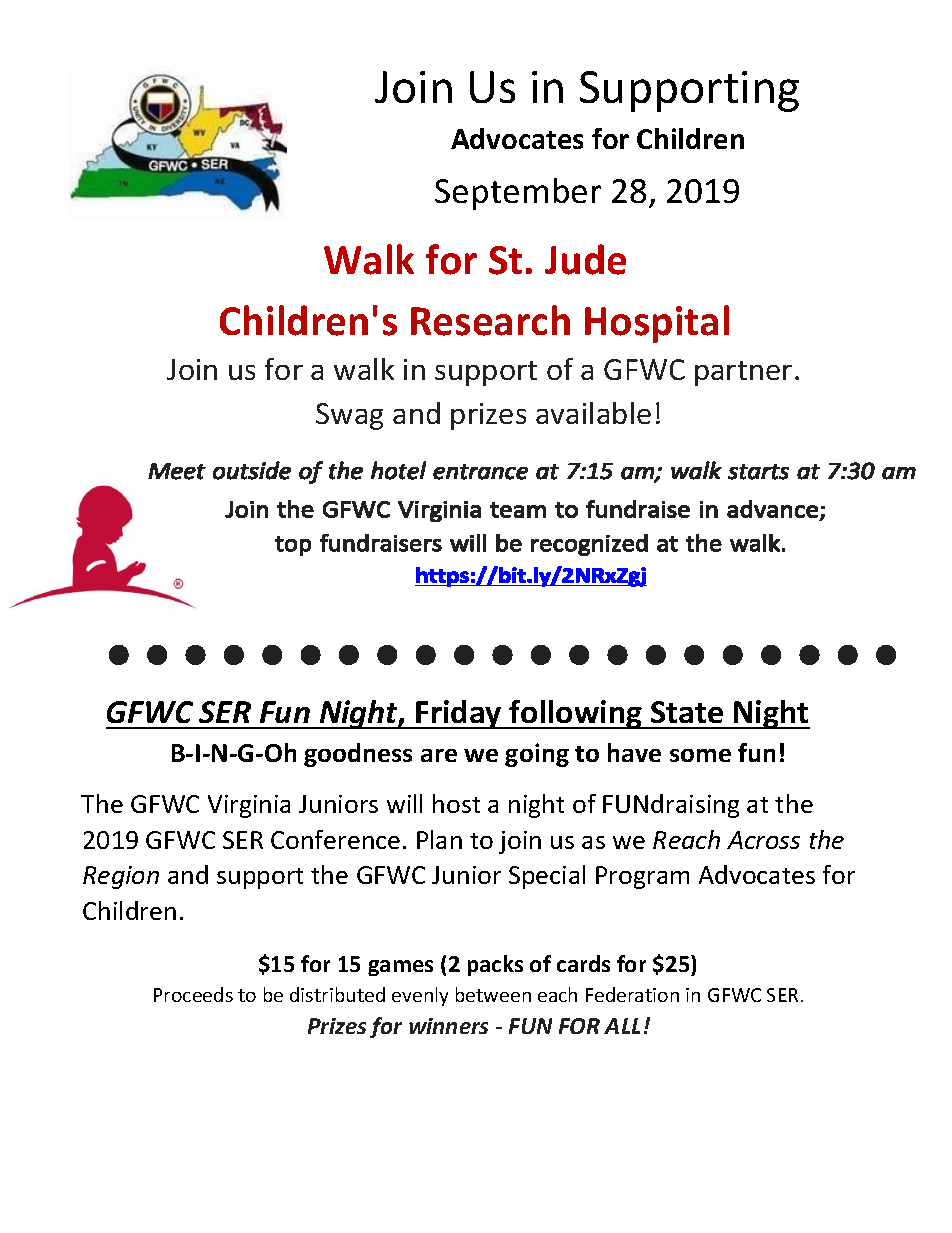 The width and height of the document is (952, 1233). What do you see at coordinates (193, 994) in the document?
I see `Proceeds` at bounding box center [193, 994].
